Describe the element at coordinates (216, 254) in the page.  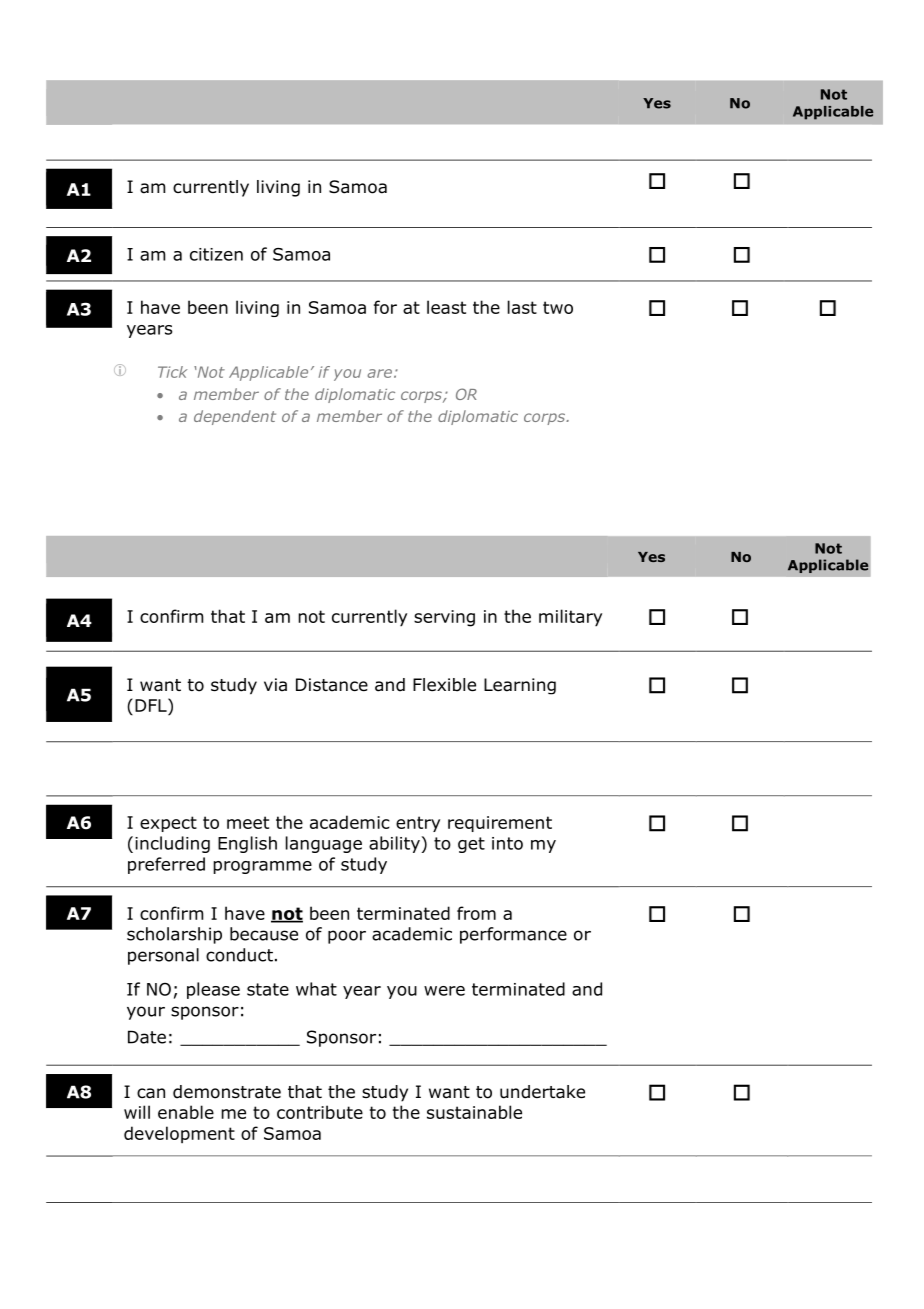
I see `citizen` at that location.
